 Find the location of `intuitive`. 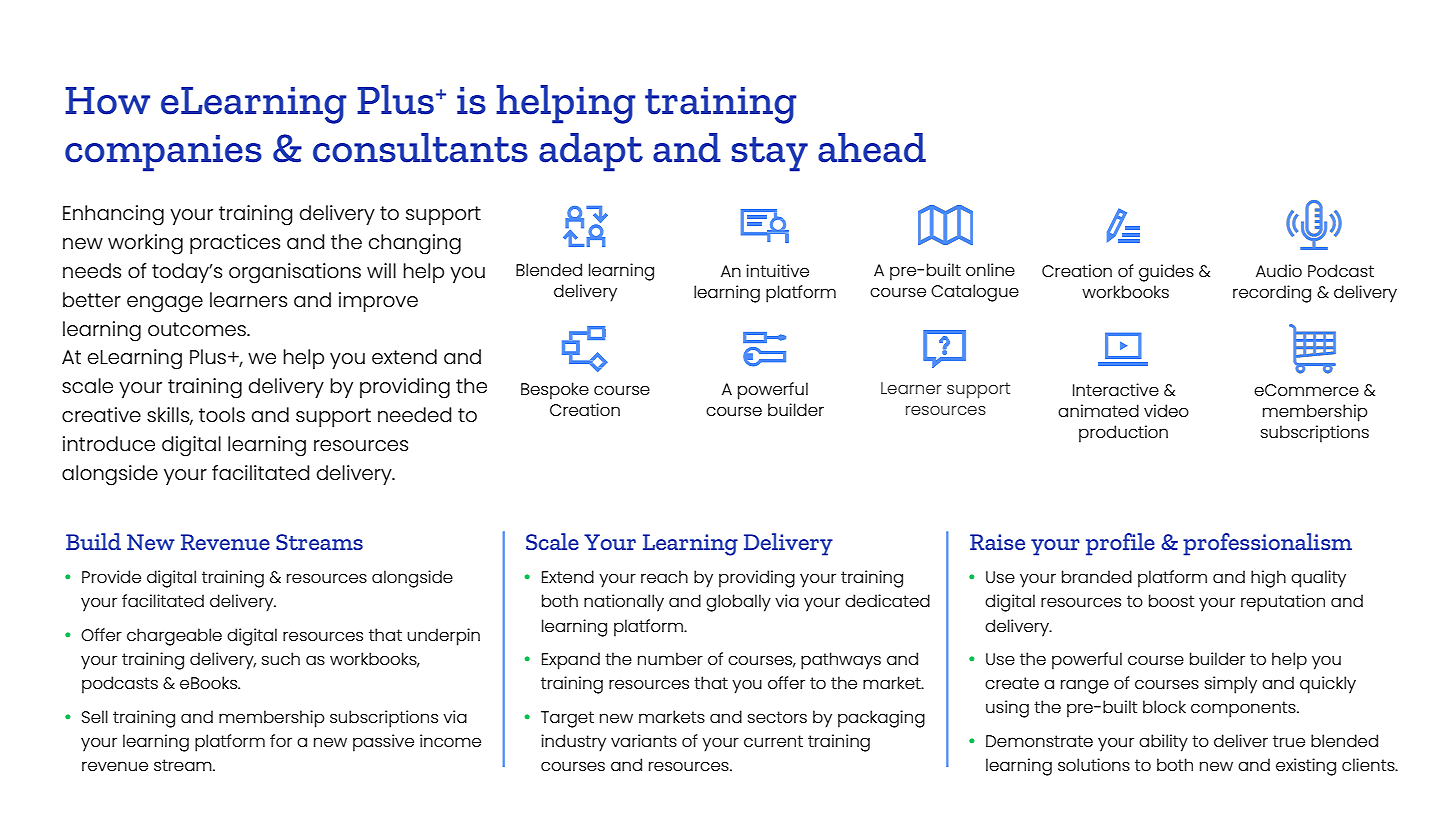

intuitive is located at coordinates (777, 270).
